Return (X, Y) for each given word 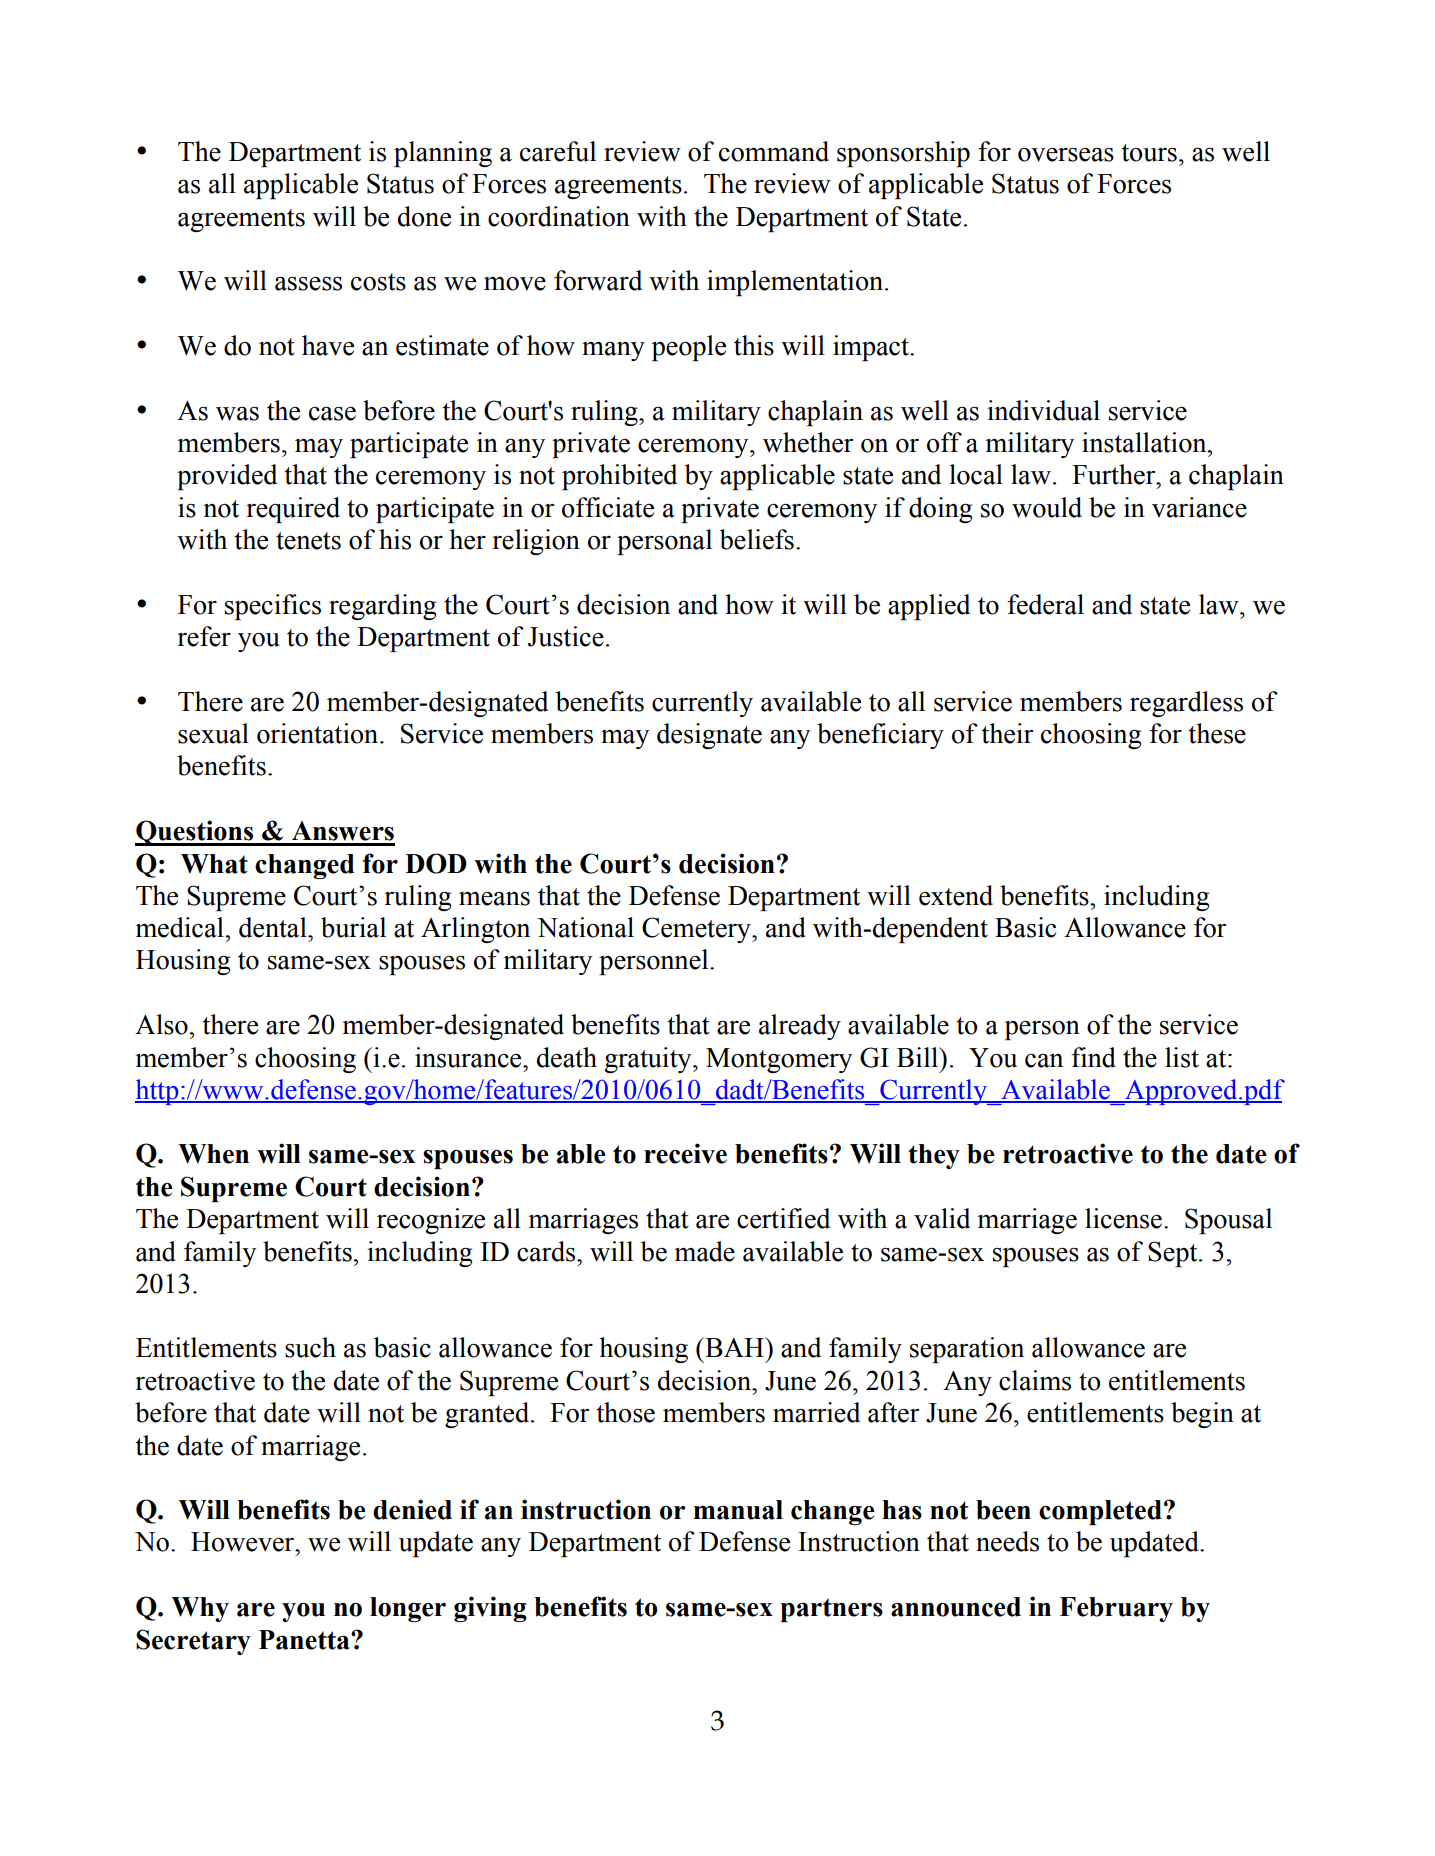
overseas (1066, 155)
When (213, 1154)
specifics (273, 607)
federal (1045, 604)
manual (738, 1510)
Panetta (305, 1640)
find (1093, 1057)
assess (308, 283)
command (774, 151)
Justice (566, 636)
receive (685, 1153)
